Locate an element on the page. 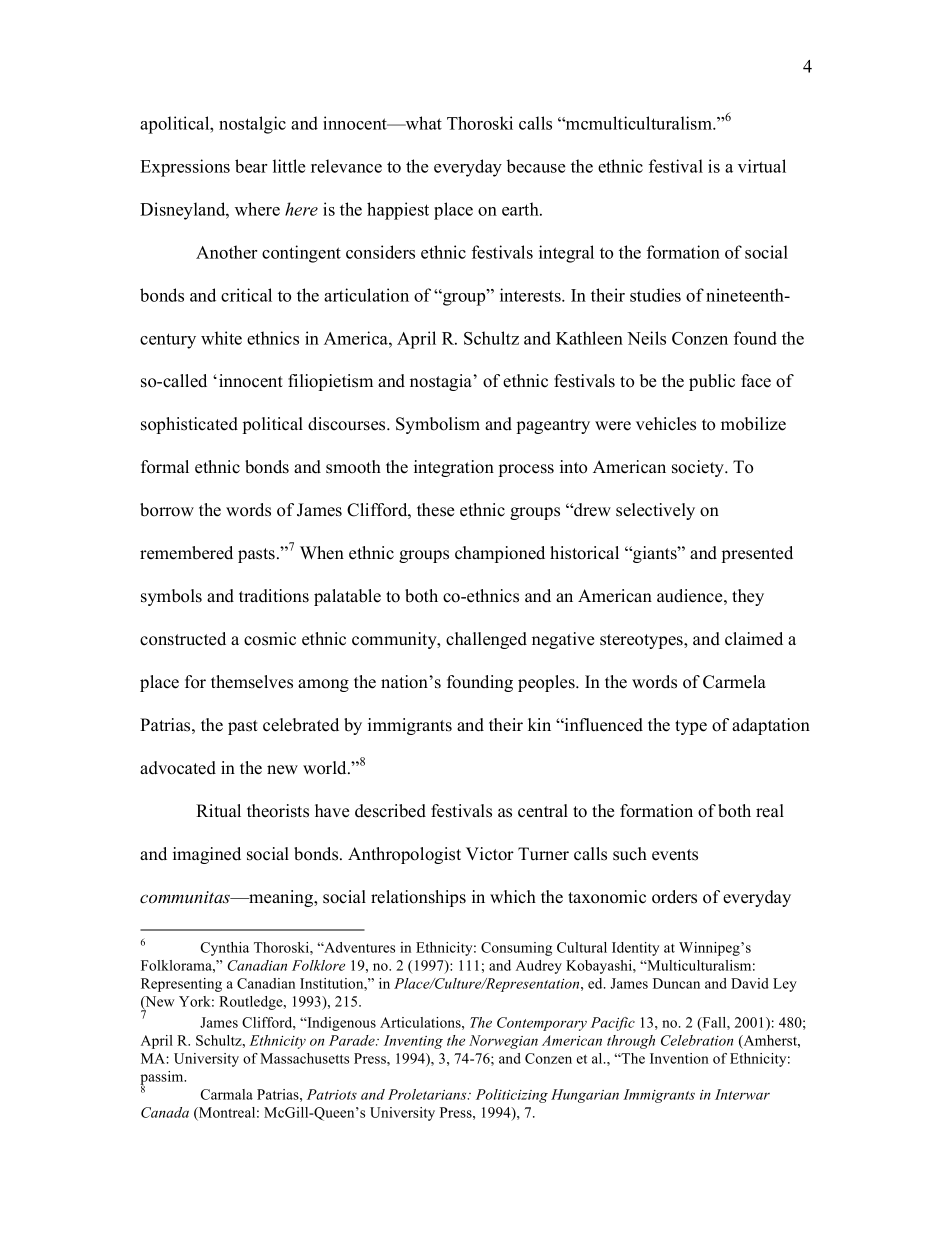 The image size is (952, 1233). events is located at coordinates (675, 855).
